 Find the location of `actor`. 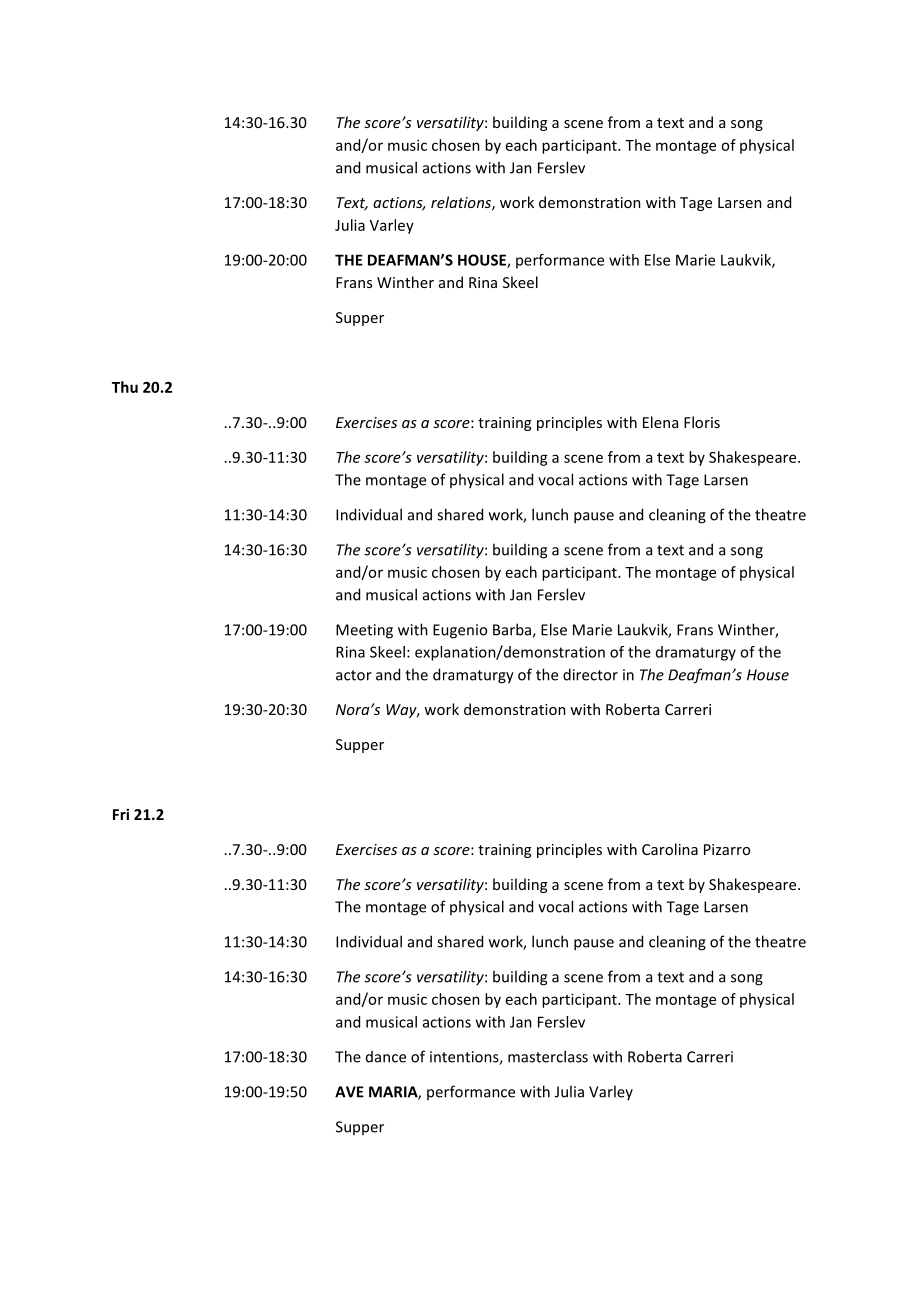

actor is located at coordinates (354, 675).
